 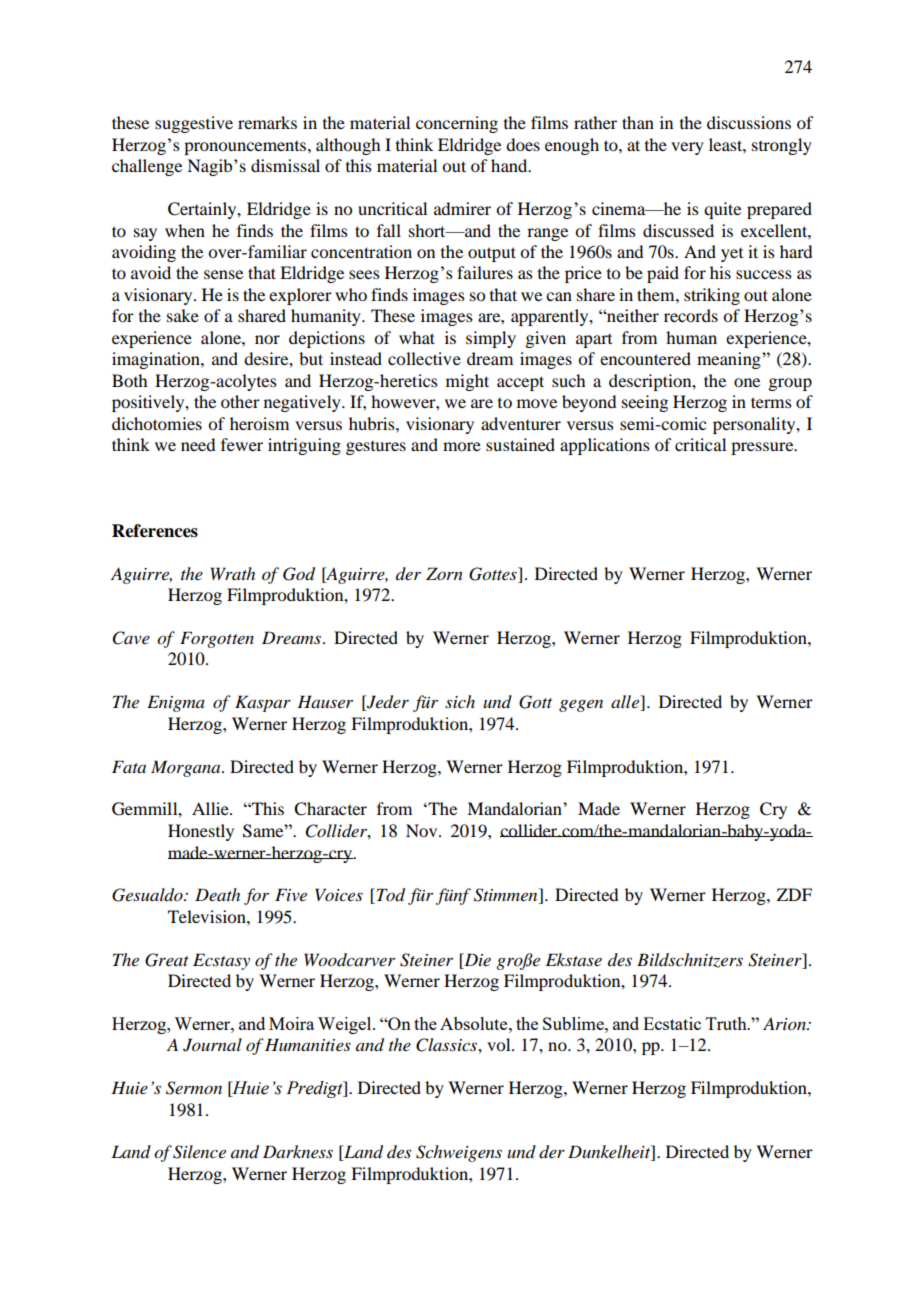 What do you see at coordinates (199, 1152) in the screenshot?
I see `Silence` at bounding box center [199, 1152].
